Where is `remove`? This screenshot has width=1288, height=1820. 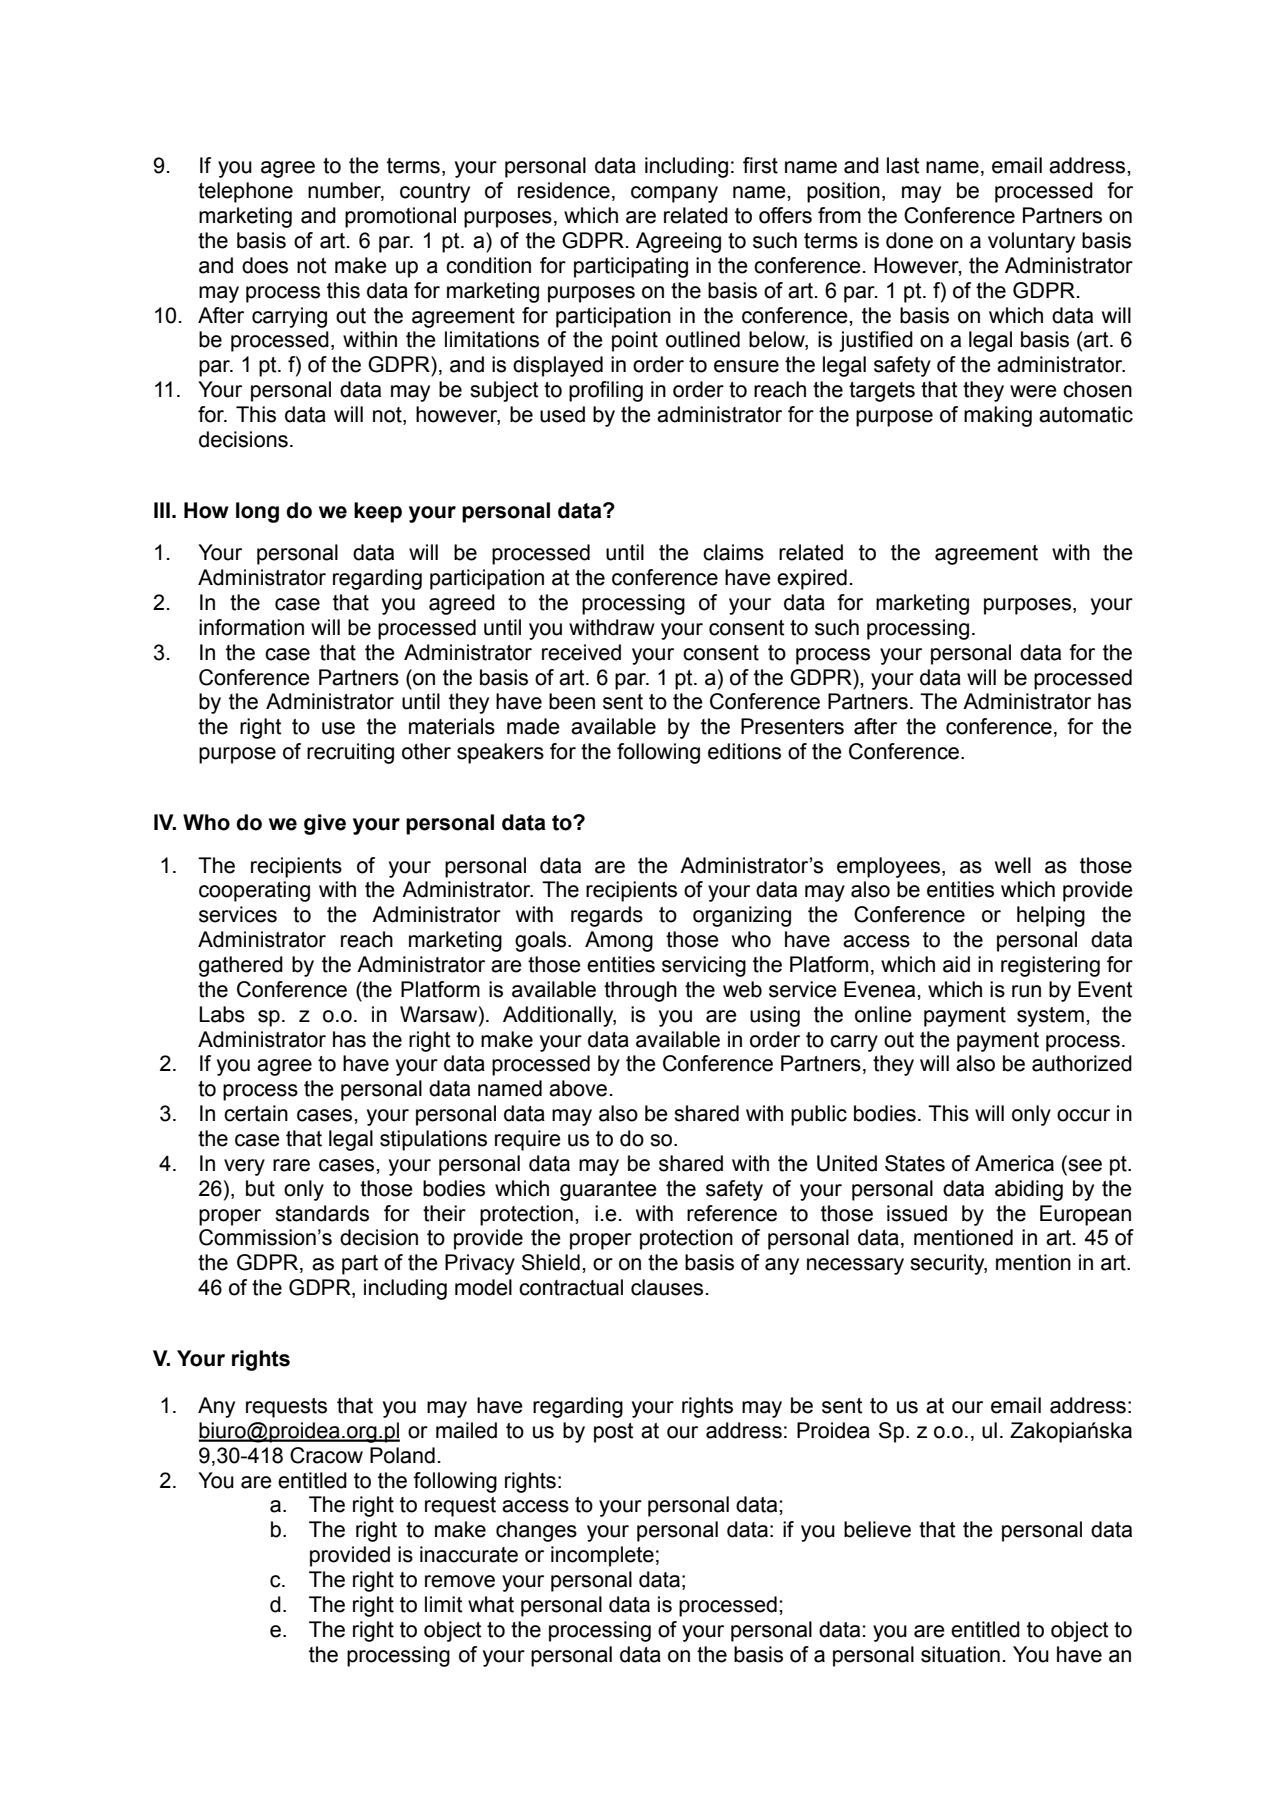
remove is located at coordinates (460, 1581).
